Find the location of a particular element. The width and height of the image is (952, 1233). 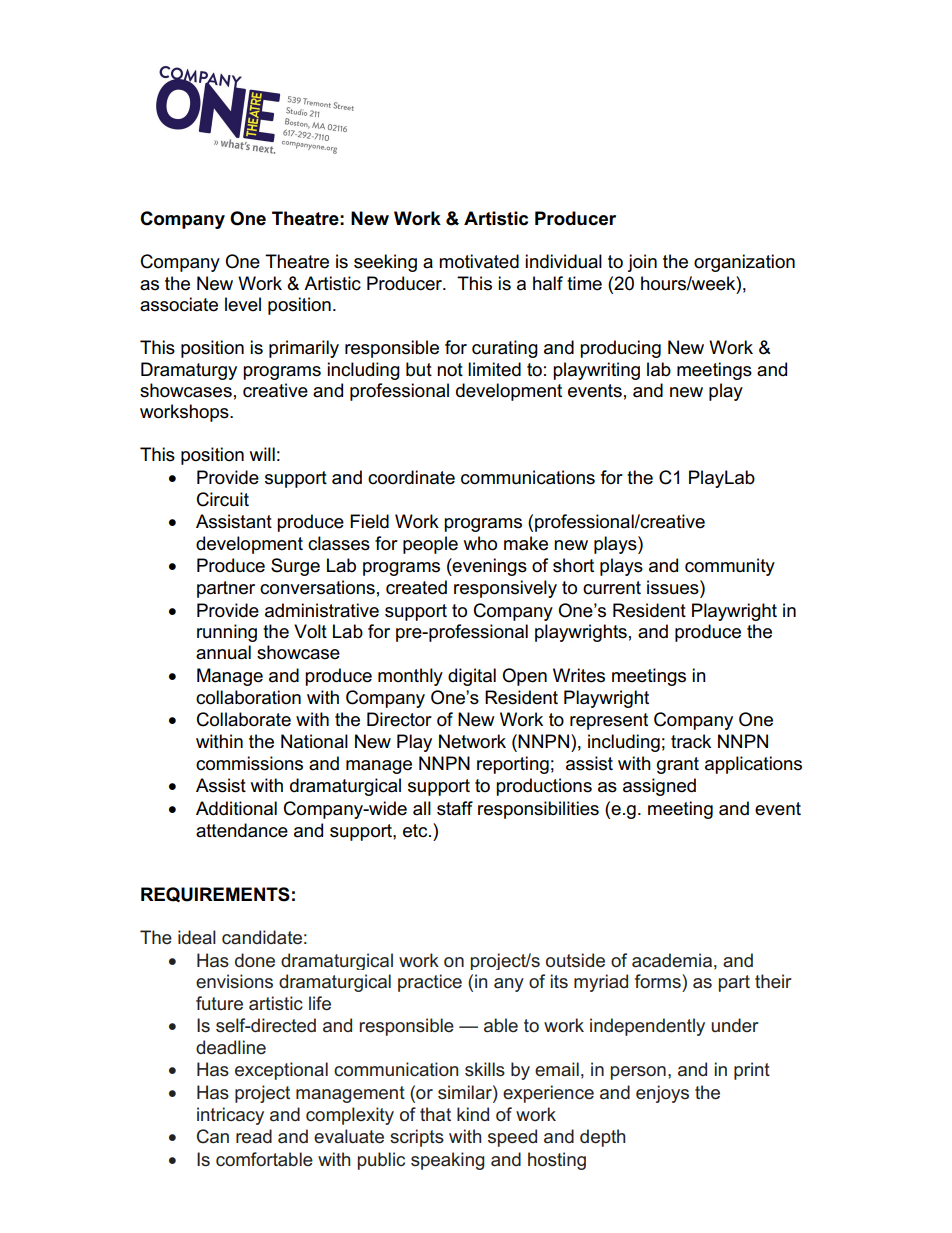

read is located at coordinates (254, 1136).
